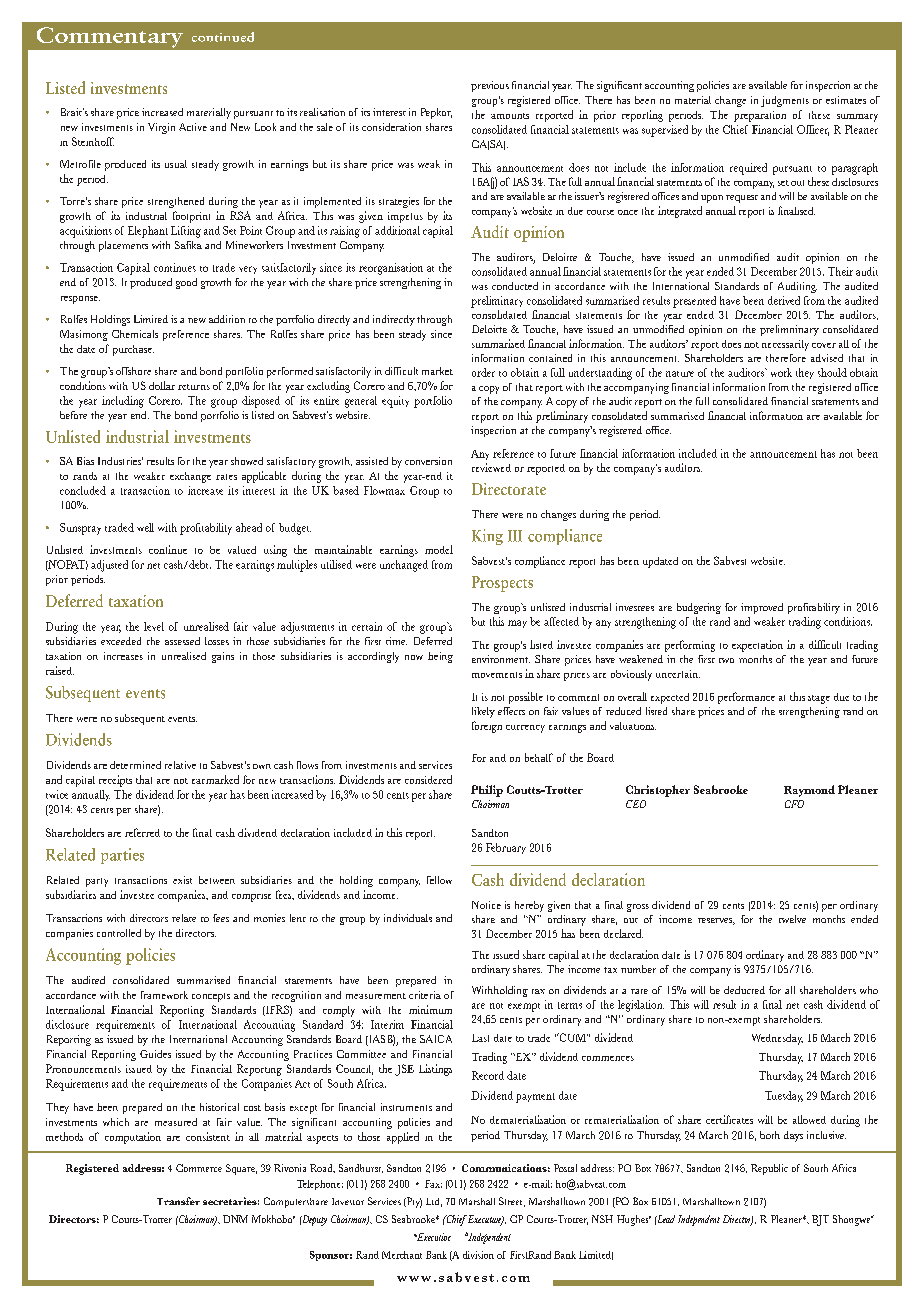 The height and width of the screenshot is (1308, 924). I want to click on Virgin, so click(161, 128).
